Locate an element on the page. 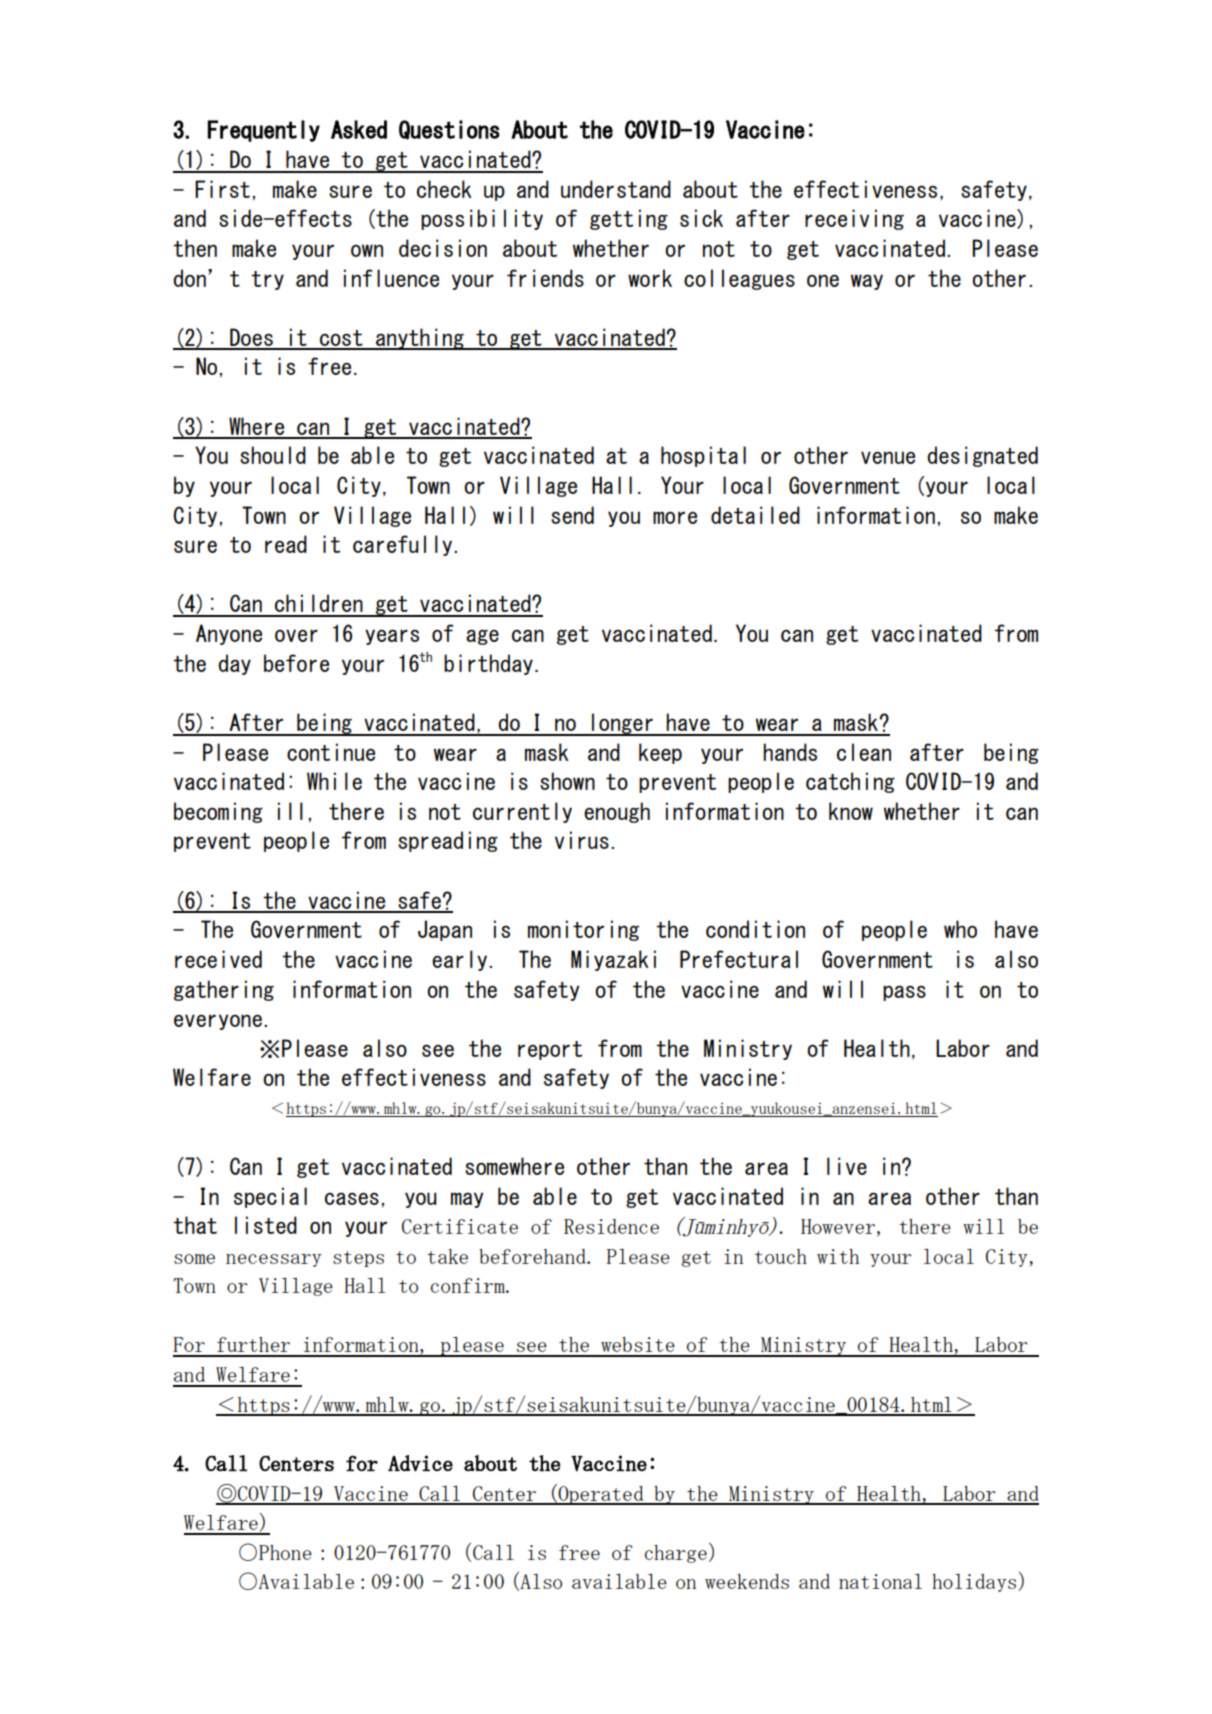 The height and width of the image is (1714, 1212). longer is located at coordinates (622, 724).
